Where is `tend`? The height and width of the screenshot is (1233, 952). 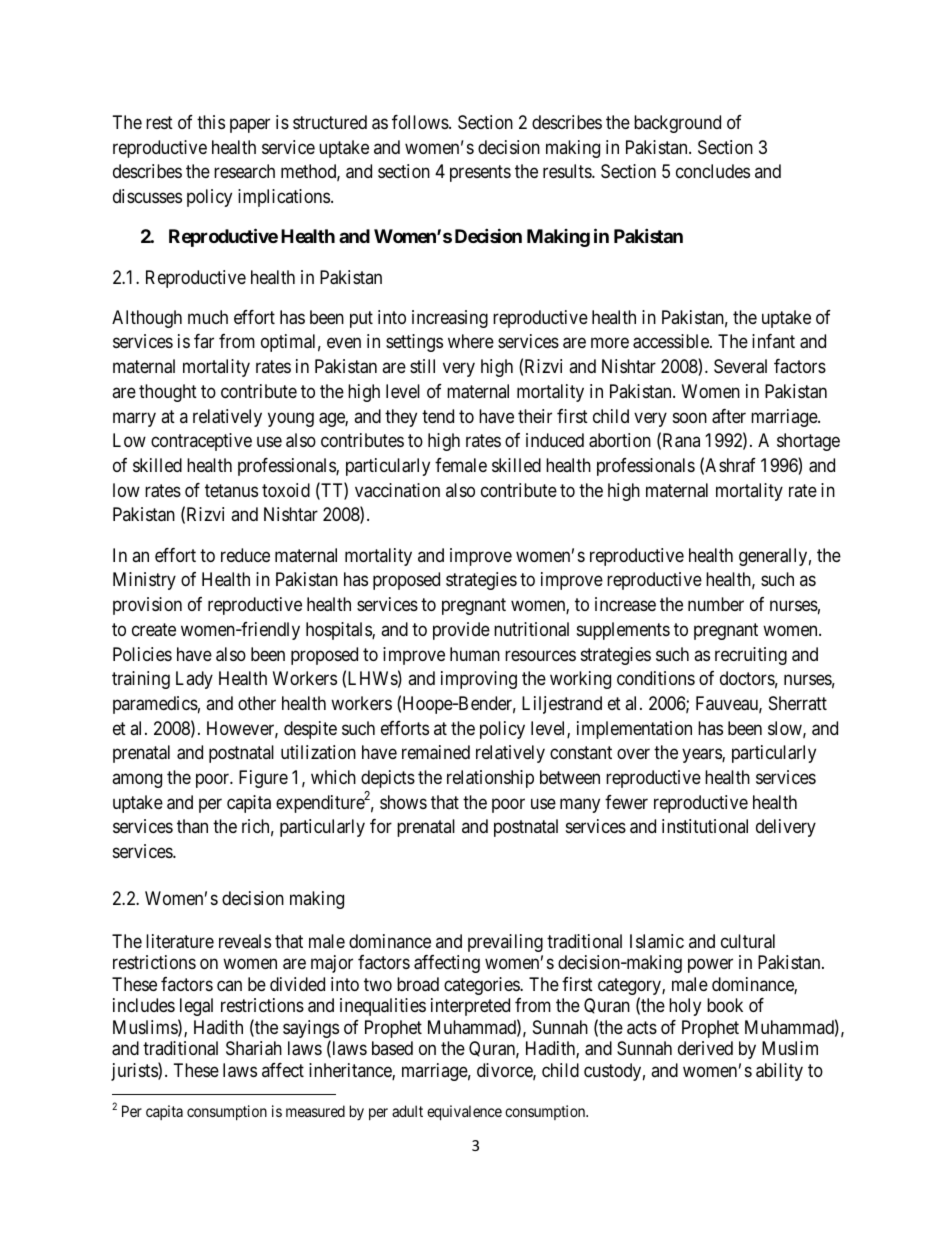 tend is located at coordinates (438, 416).
